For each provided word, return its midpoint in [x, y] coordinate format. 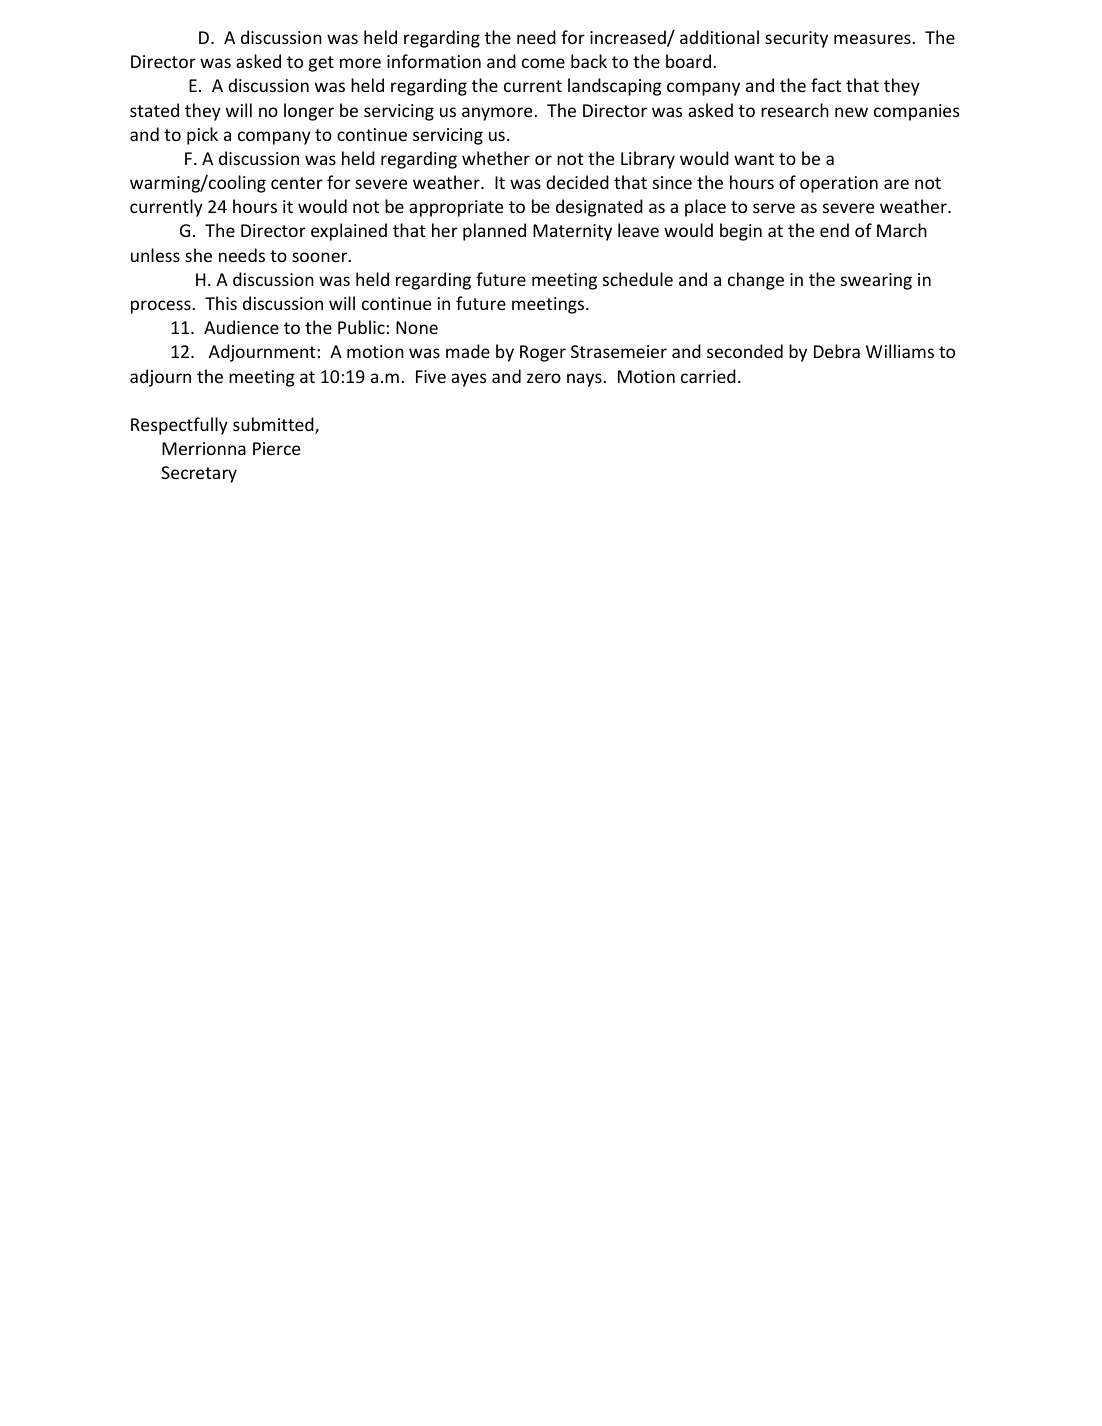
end [834, 230]
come [543, 63]
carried [708, 376]
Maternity [572, 232]
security [796, 39]
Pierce [276, 448]
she [198, 255]
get [321, 64]
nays [585, 380]
